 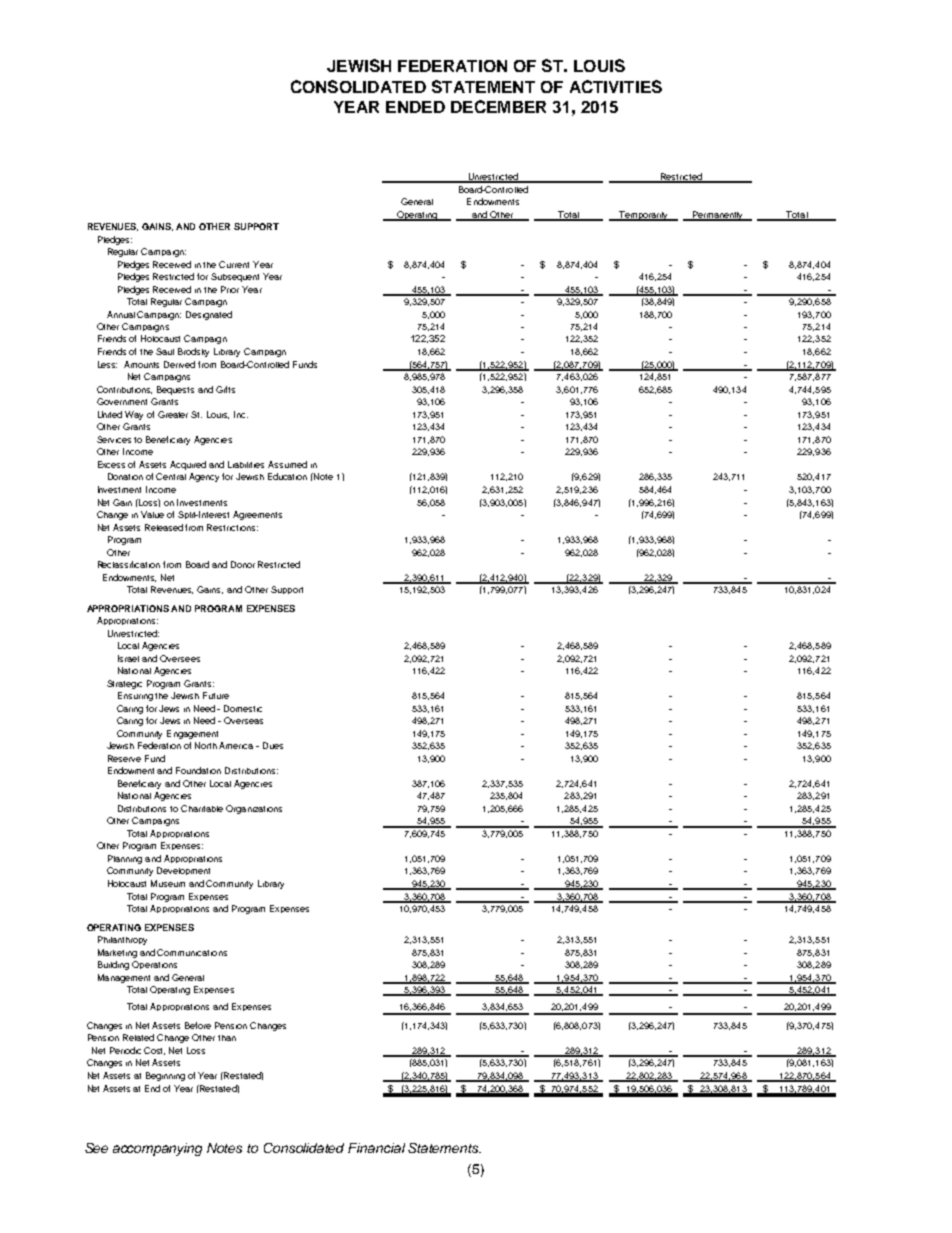 What do you see at coordinates (234, 264) in the document?
I see `Current` at bounding box center [234, 264].
